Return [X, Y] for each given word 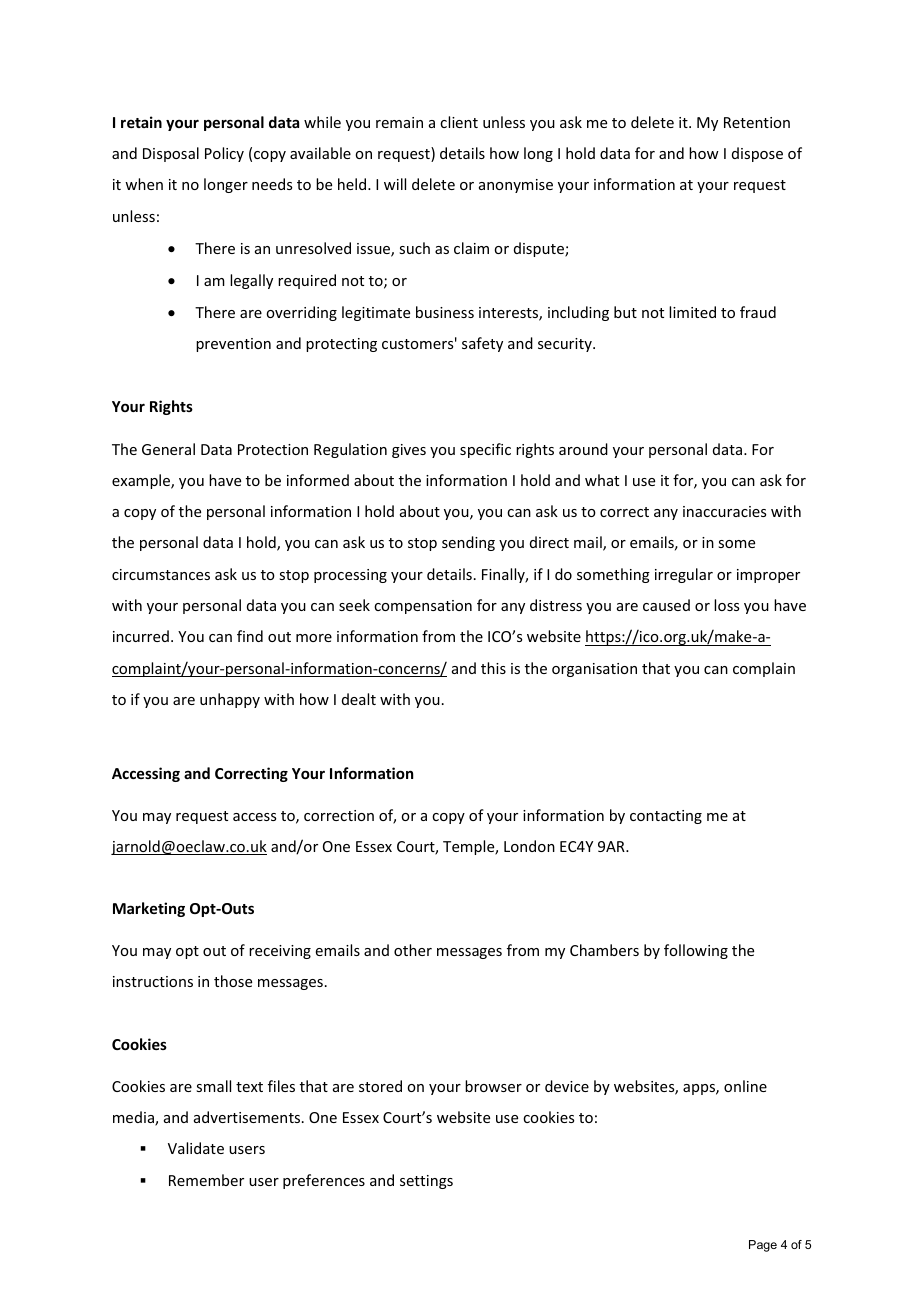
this [493, 668]
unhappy [230, 700]
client [459, 122]
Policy [224, 154]
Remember [206, 1180]
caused [666, 605]
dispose [757, 154]
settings [426, 1182]
